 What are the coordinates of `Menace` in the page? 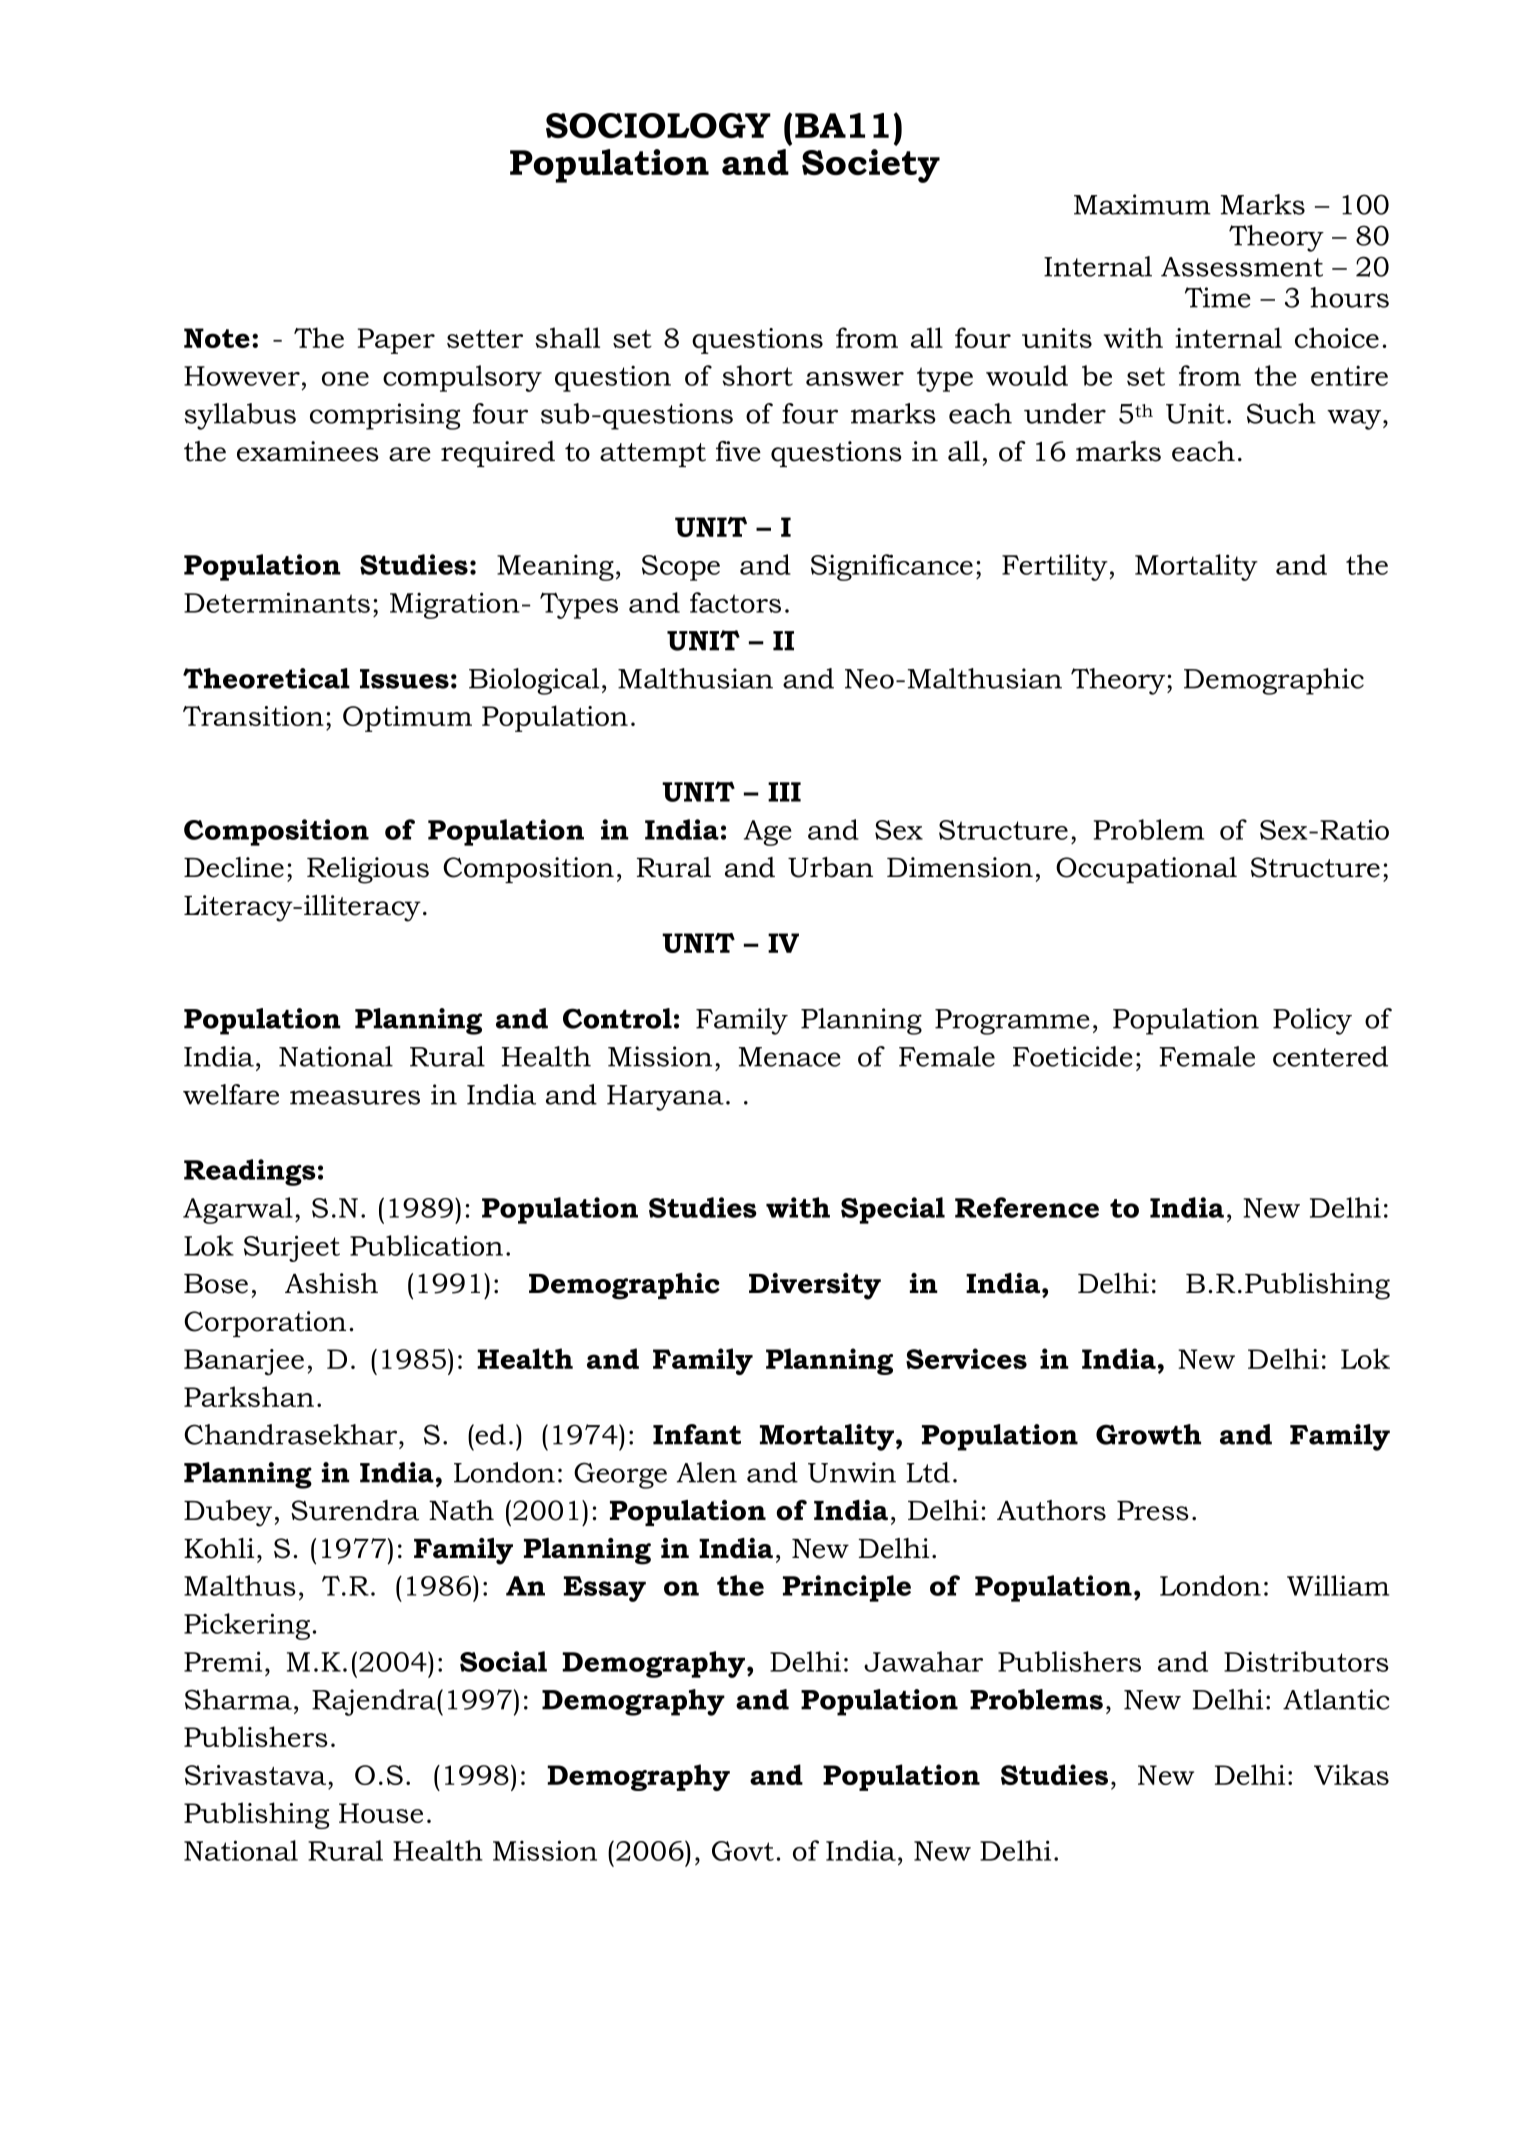 It's located at (790, 1057).
